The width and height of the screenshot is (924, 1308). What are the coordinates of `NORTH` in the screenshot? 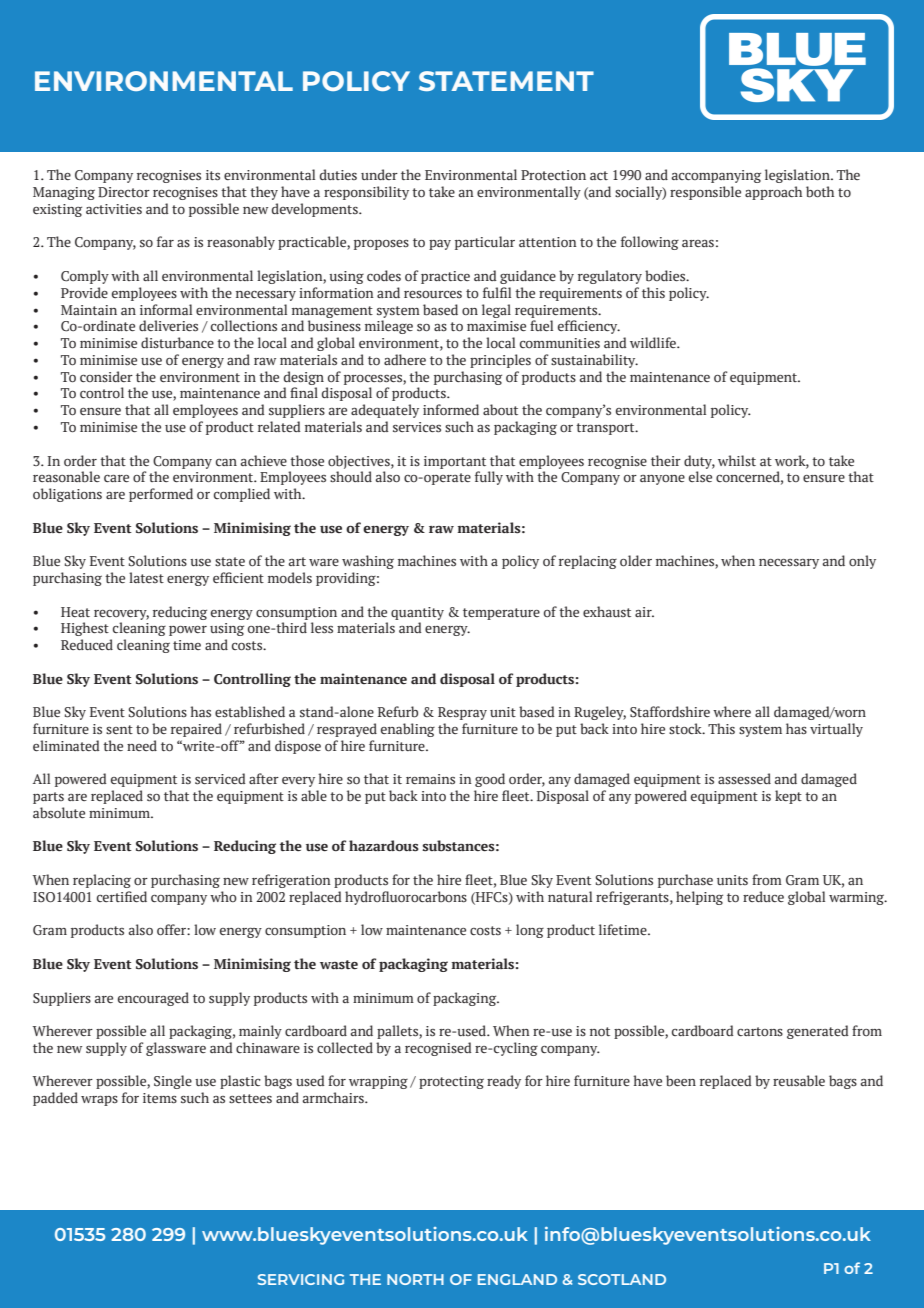 It's located at (415, 1279).
